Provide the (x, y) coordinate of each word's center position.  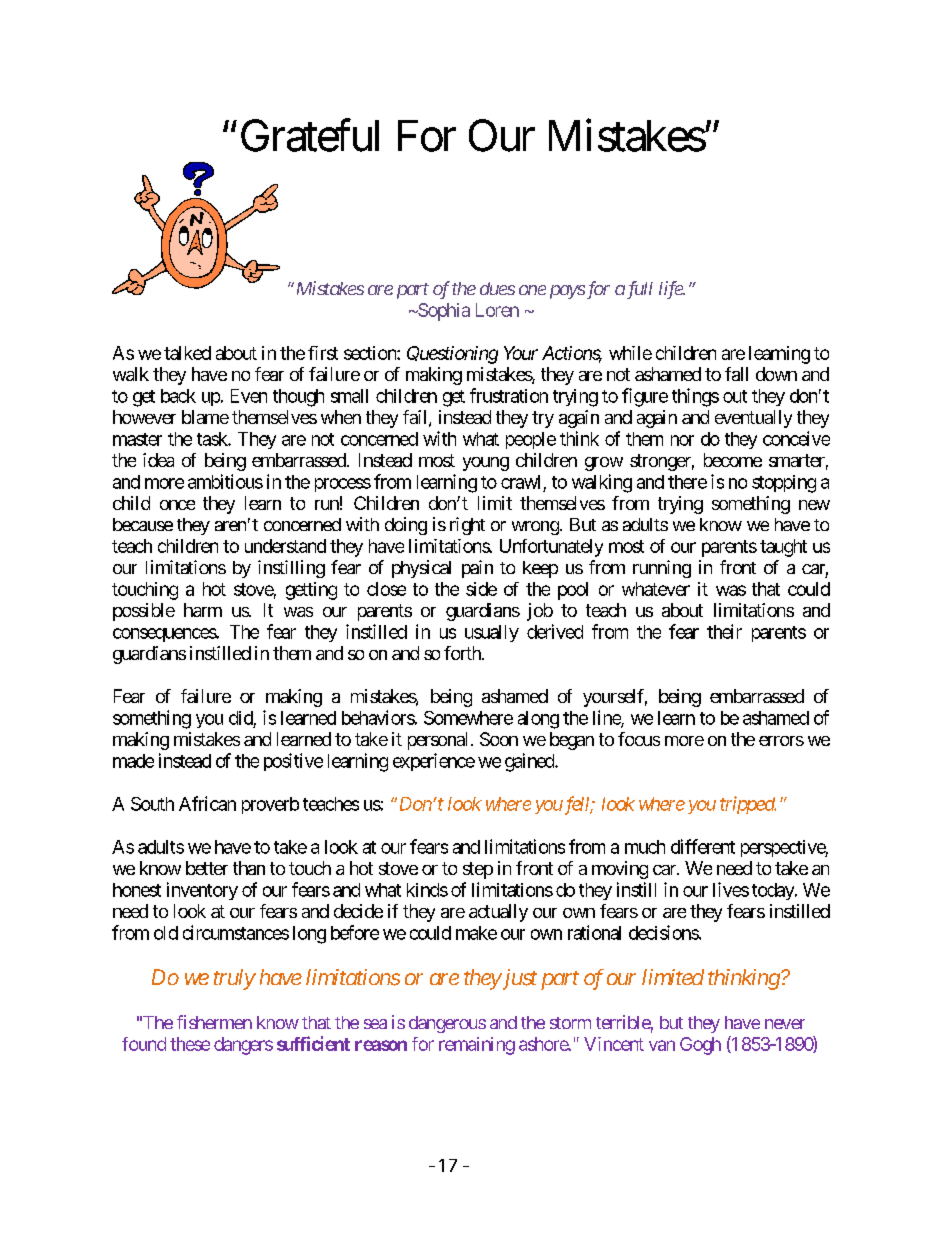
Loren (497, 310)
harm (203, 610)
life (671, 290)
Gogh (700, 1046)
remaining (477, 1046)
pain (477, 569)
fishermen (214, 1022)
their (724, 631)
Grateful (310, 135)
